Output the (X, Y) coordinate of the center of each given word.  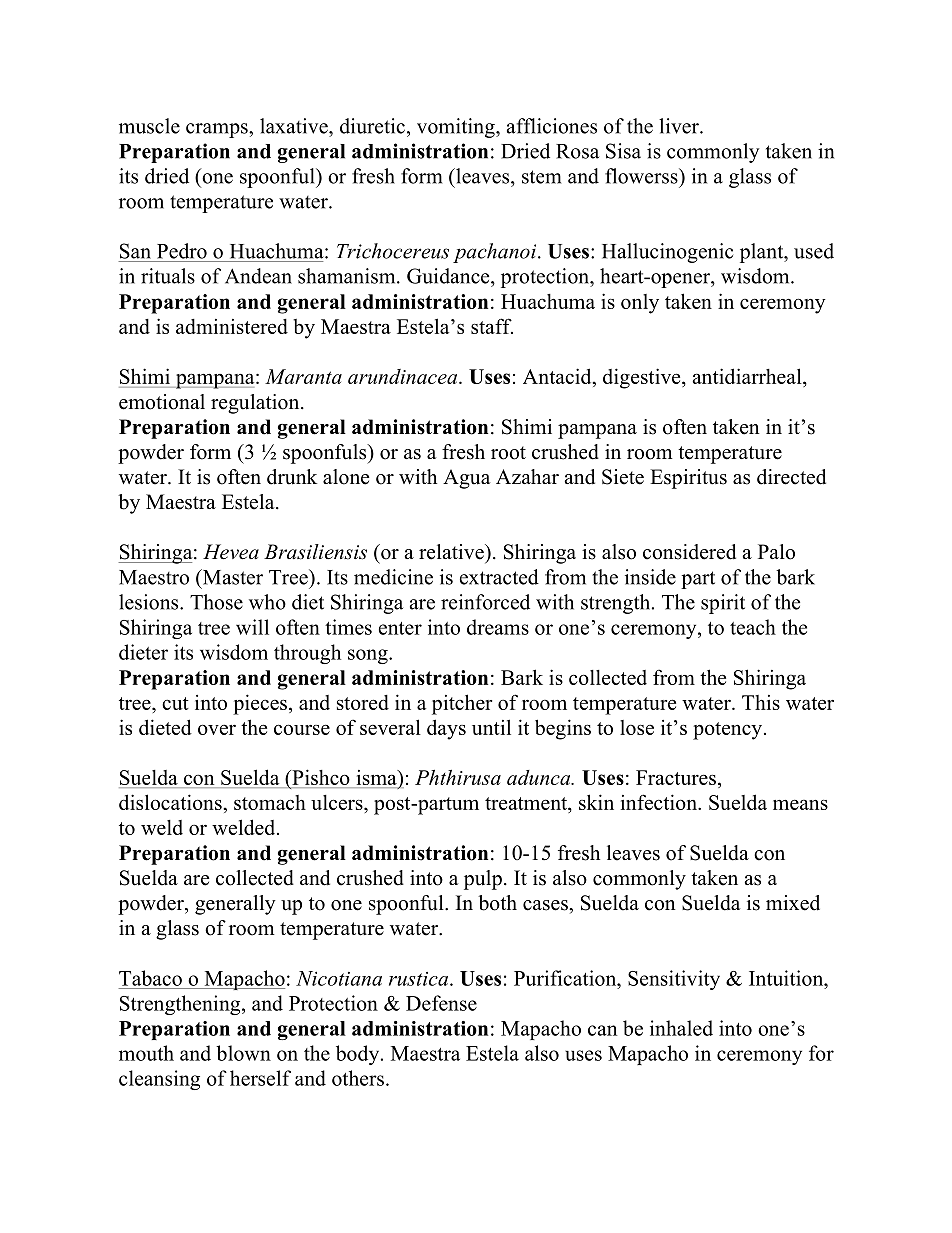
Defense (441, 1003)
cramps (218, 130)
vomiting (457, 128)
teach (753, 627)
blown (243, 1053)
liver (680, 126)
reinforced (485, 602)
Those (216, 602)
